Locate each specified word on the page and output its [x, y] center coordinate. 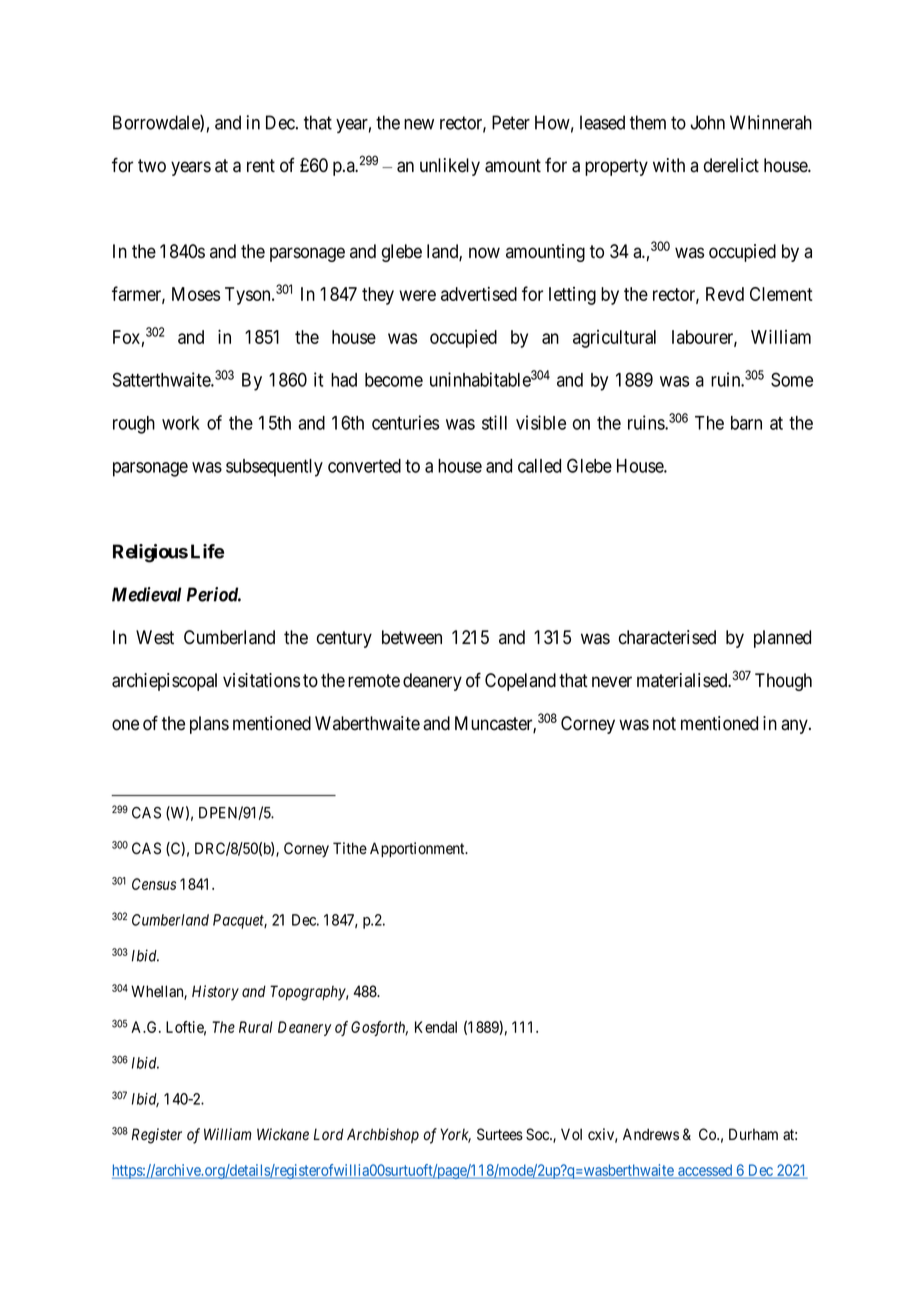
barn [746, 423]
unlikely [450, 167]
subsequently [274, 468]
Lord [329, 1134]
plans [209, 725]
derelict [731, 165]
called [539, 466]
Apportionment [418, 849]
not [664, 724]
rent [261, 166]
